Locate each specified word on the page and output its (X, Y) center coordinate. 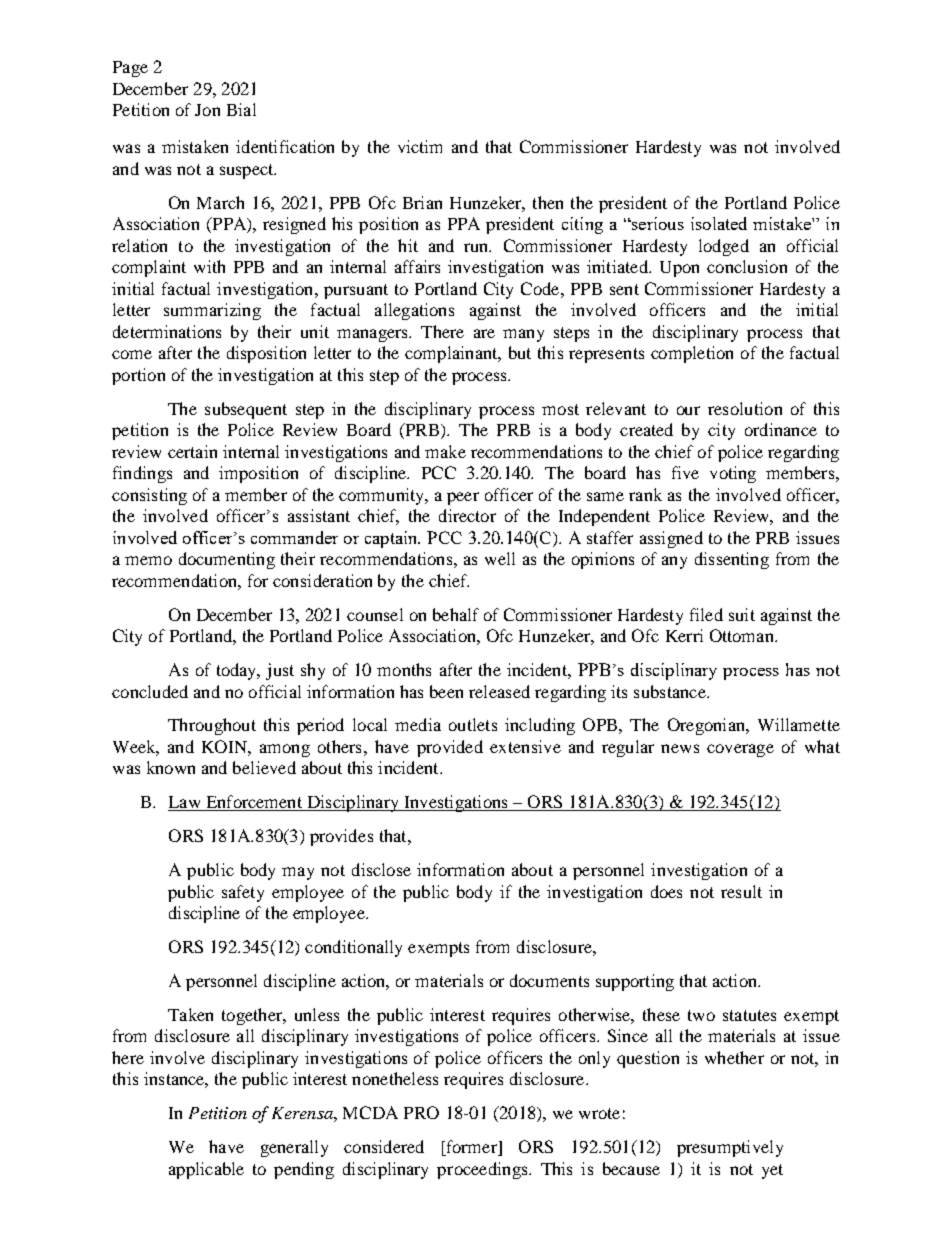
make (445, 451)
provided (450, 748)
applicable (206, 1170)
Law (185, 803)
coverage (740, 750)
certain (192, 451)
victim (420, 146)
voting (733, 474)
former (471, 1148)
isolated (719, 223)
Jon (207, 110)
